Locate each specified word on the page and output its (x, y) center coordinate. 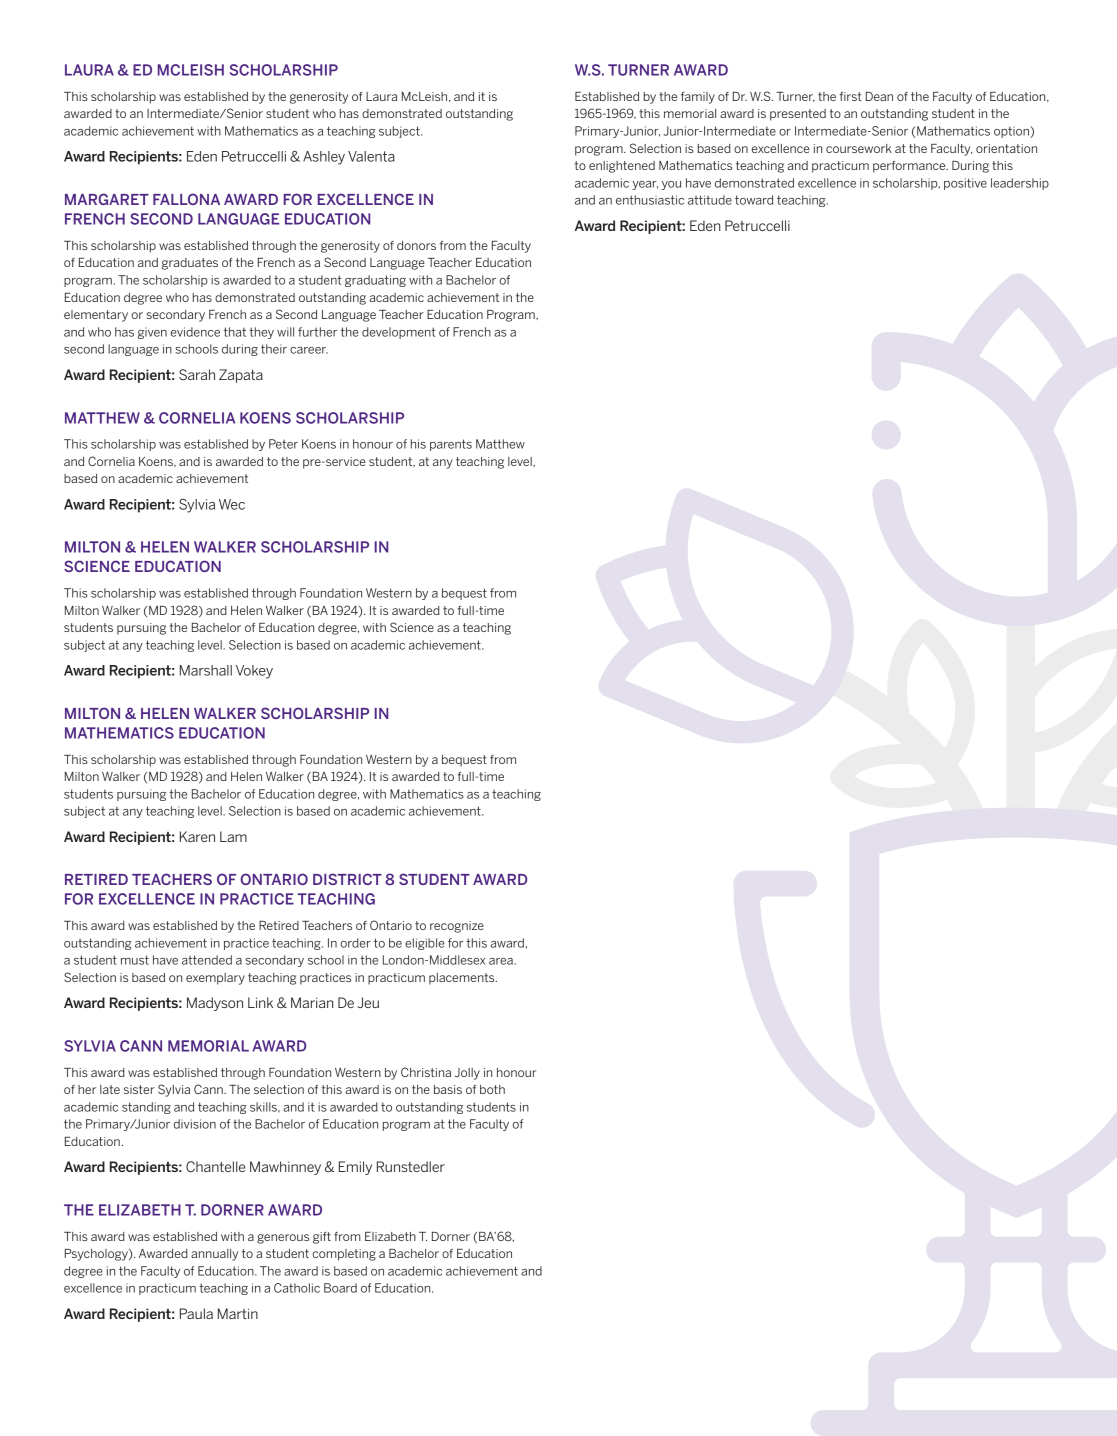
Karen (197, 836)
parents (451, 445)
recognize (457, 927)
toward (754, 200)
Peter (283, 444)
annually (214, 1255)
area (502, 961)
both (492, 1089)
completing (344, 1255)
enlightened (622, 167)
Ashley (324, 158)
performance (910, 167)
